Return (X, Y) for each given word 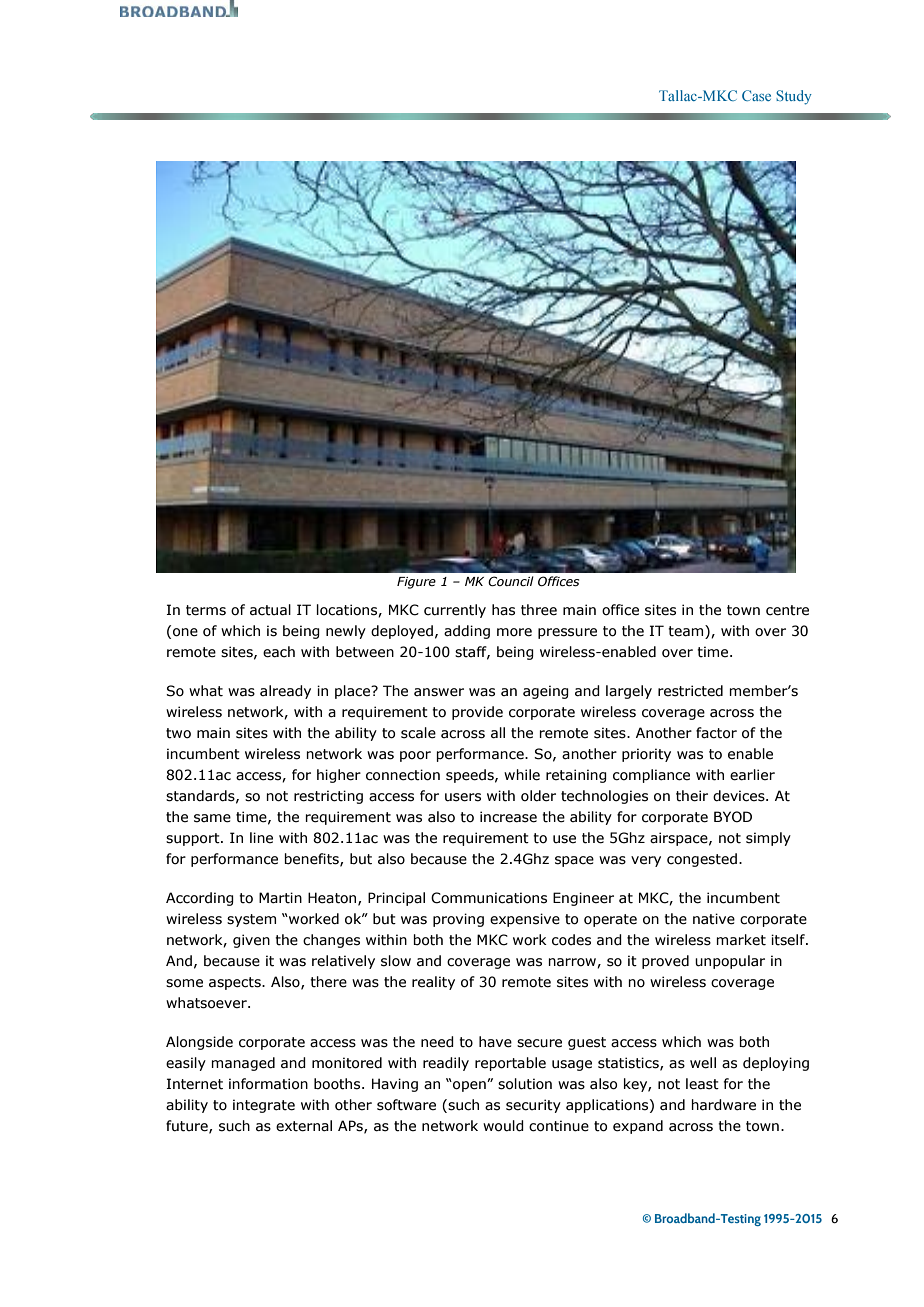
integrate (264, 1106)
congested (702, 860)
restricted (690, 691)
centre (787, 610)
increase (508, 817)
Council (511, 581)
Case (756, 95)
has (503, 610)
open (469, 1086)
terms (206, 610)
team (687, 632)
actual (270, 610)
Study (794, 97)
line (261, 838)
